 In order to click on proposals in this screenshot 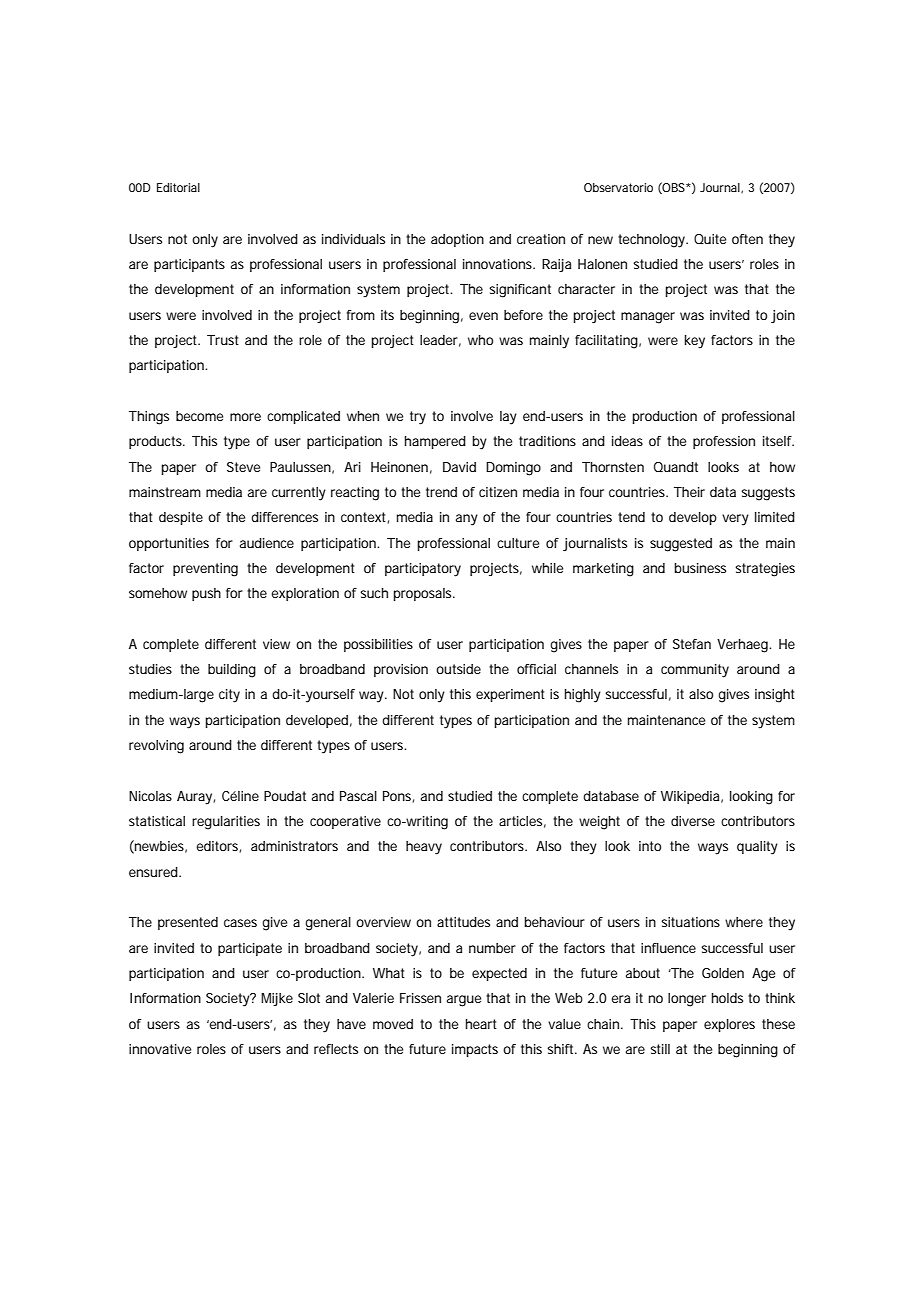, I will do `click(423, 594)`.
